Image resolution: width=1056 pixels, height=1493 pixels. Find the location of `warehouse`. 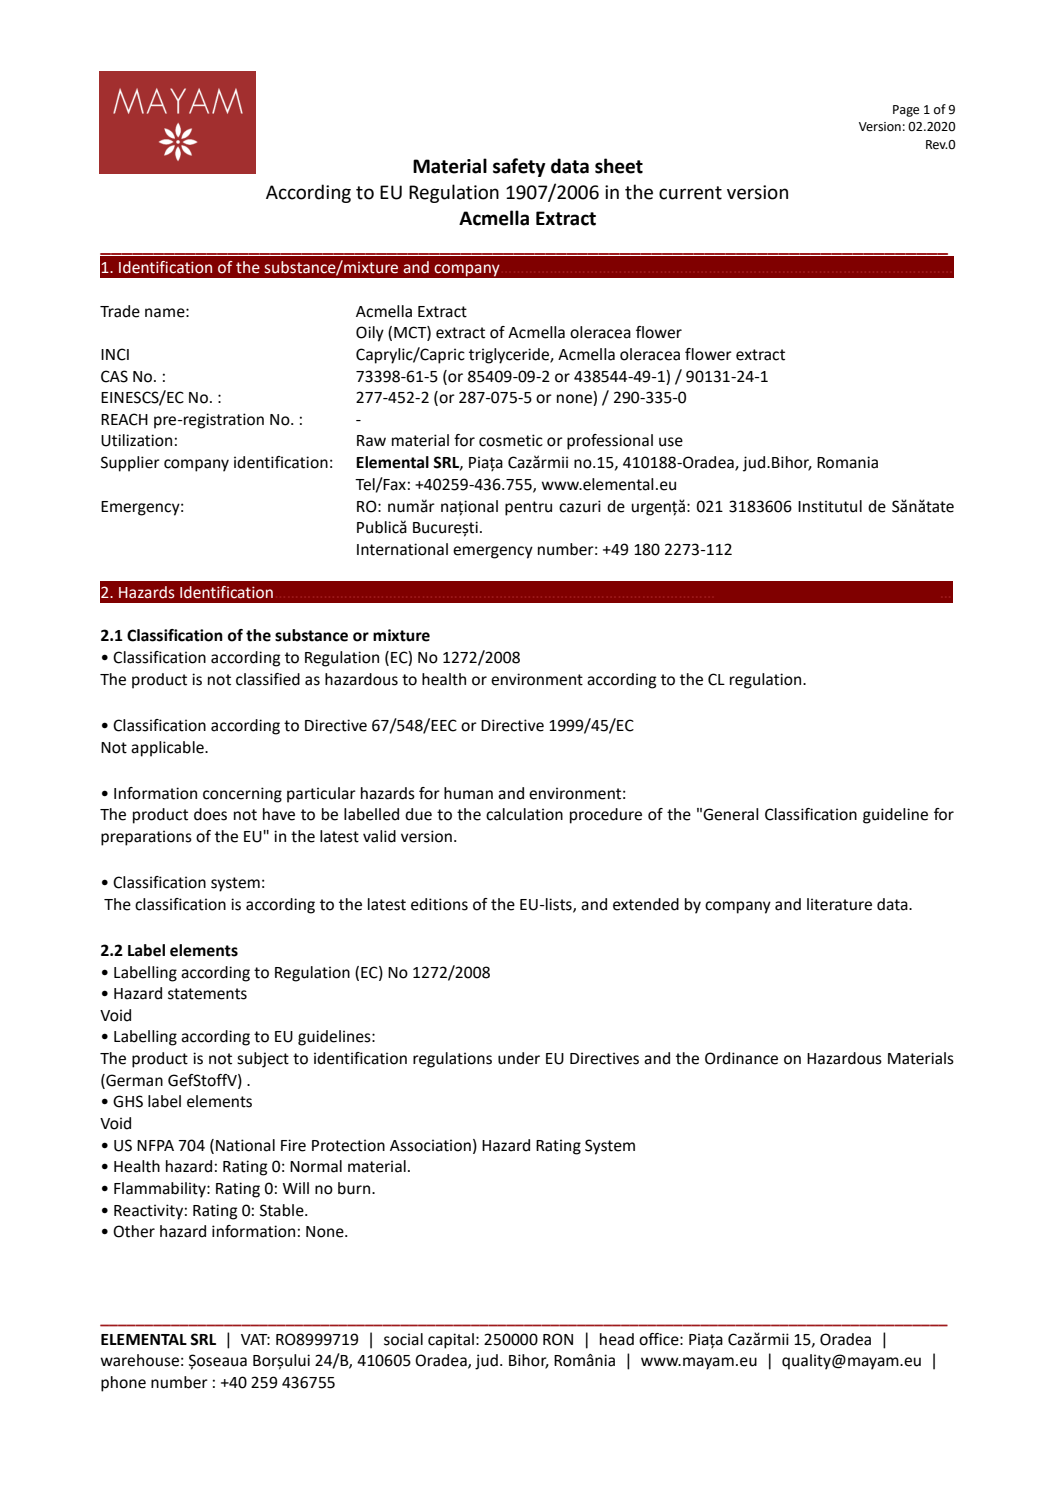

warehouse is located at coordinates (139, 1360).
